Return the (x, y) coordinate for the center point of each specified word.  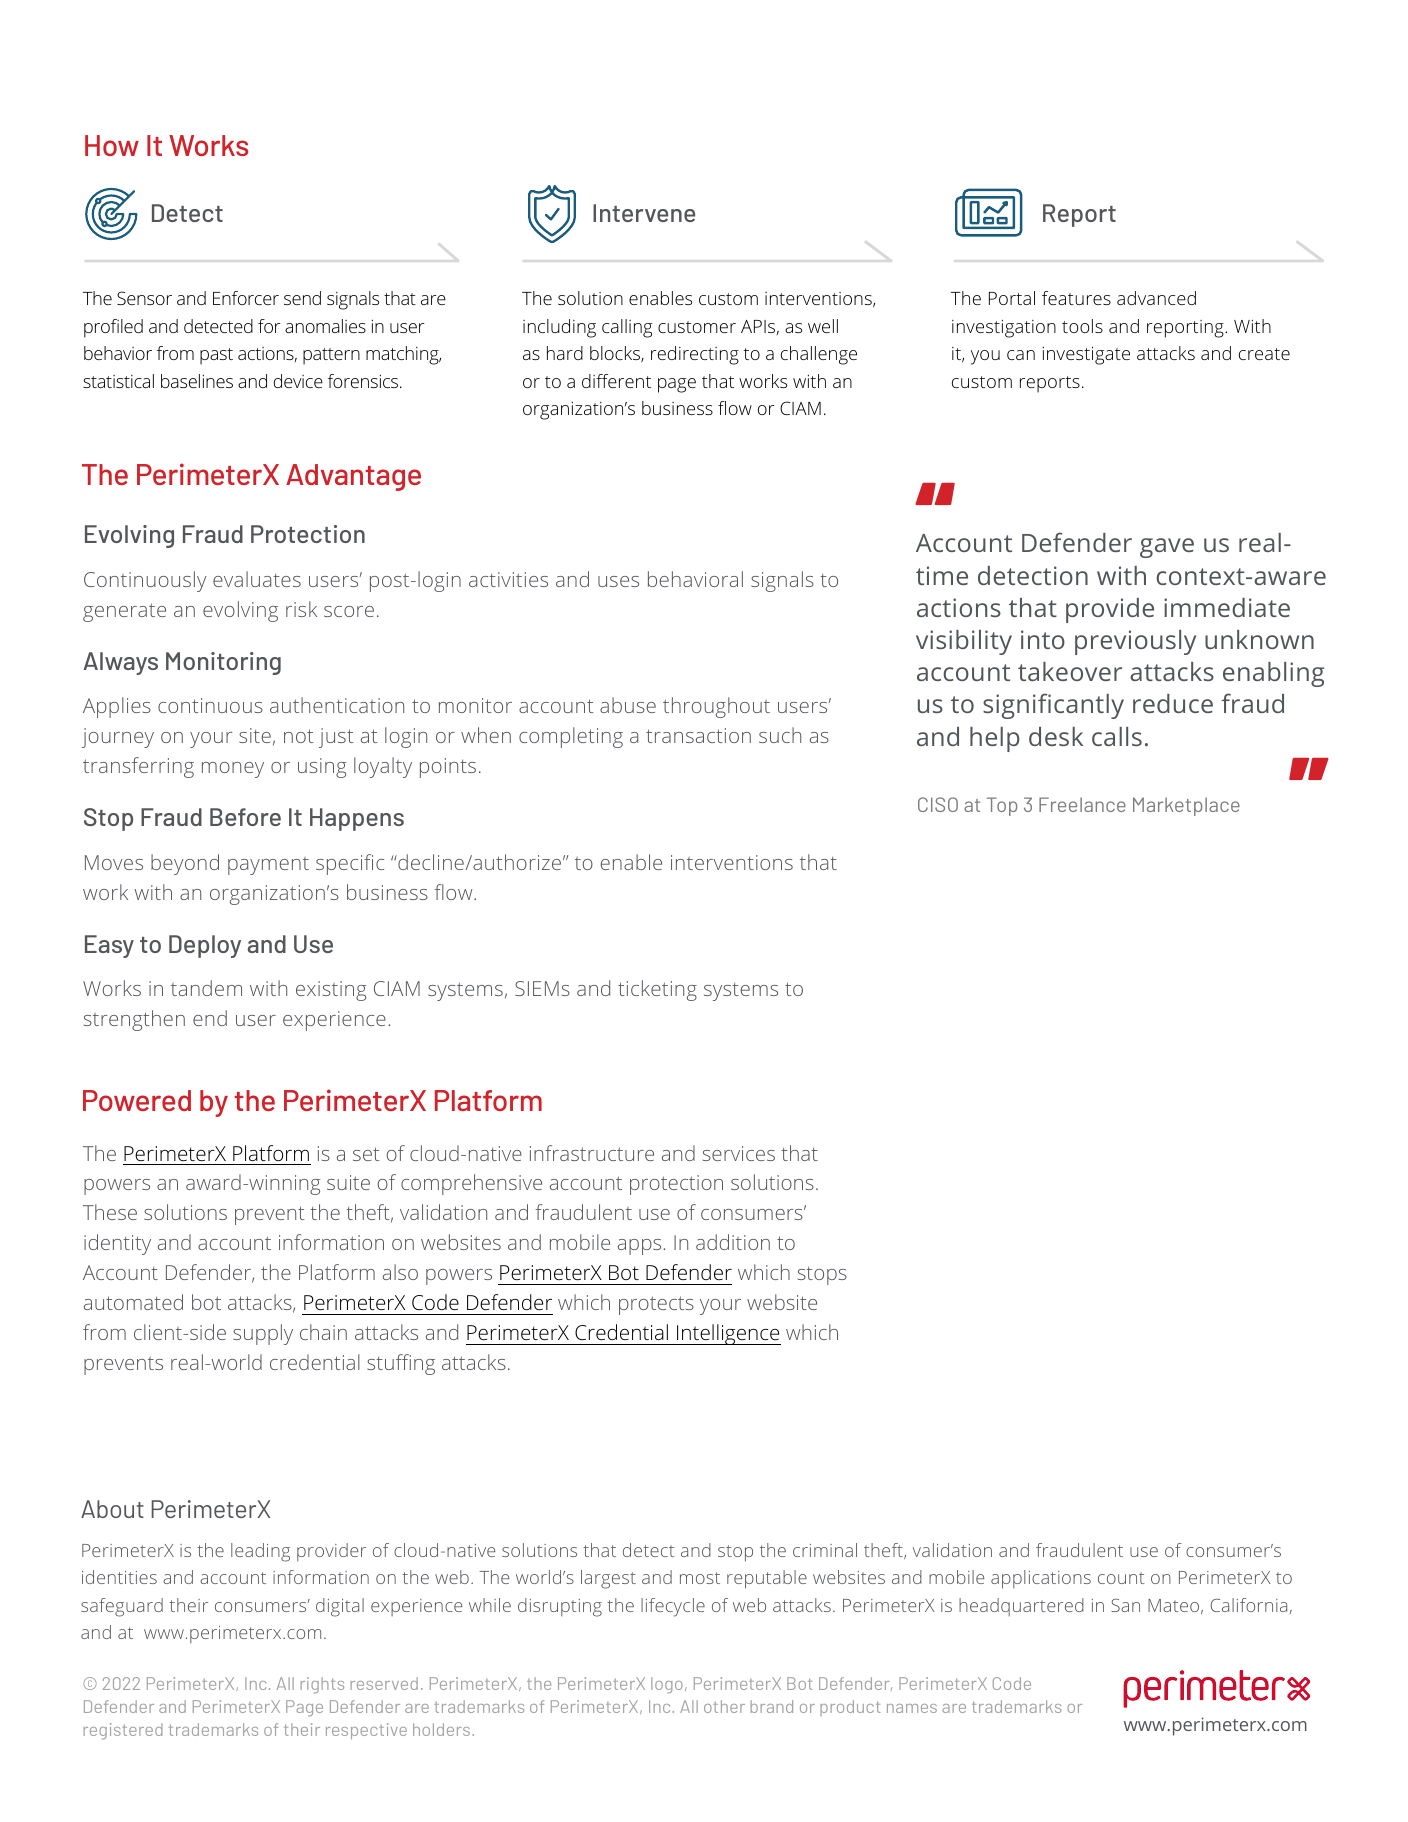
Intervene (644, 213)
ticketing (657, 990)
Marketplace (1186, 806)
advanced (1156, 298)
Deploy (205, 946)
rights (322, 1685)
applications (1041, 1579)
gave (1167, 548)
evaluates (257, 579)
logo (667, 1685)
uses (618, 581)
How (112, 145)
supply (263, 1334)
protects (656, 1305)
